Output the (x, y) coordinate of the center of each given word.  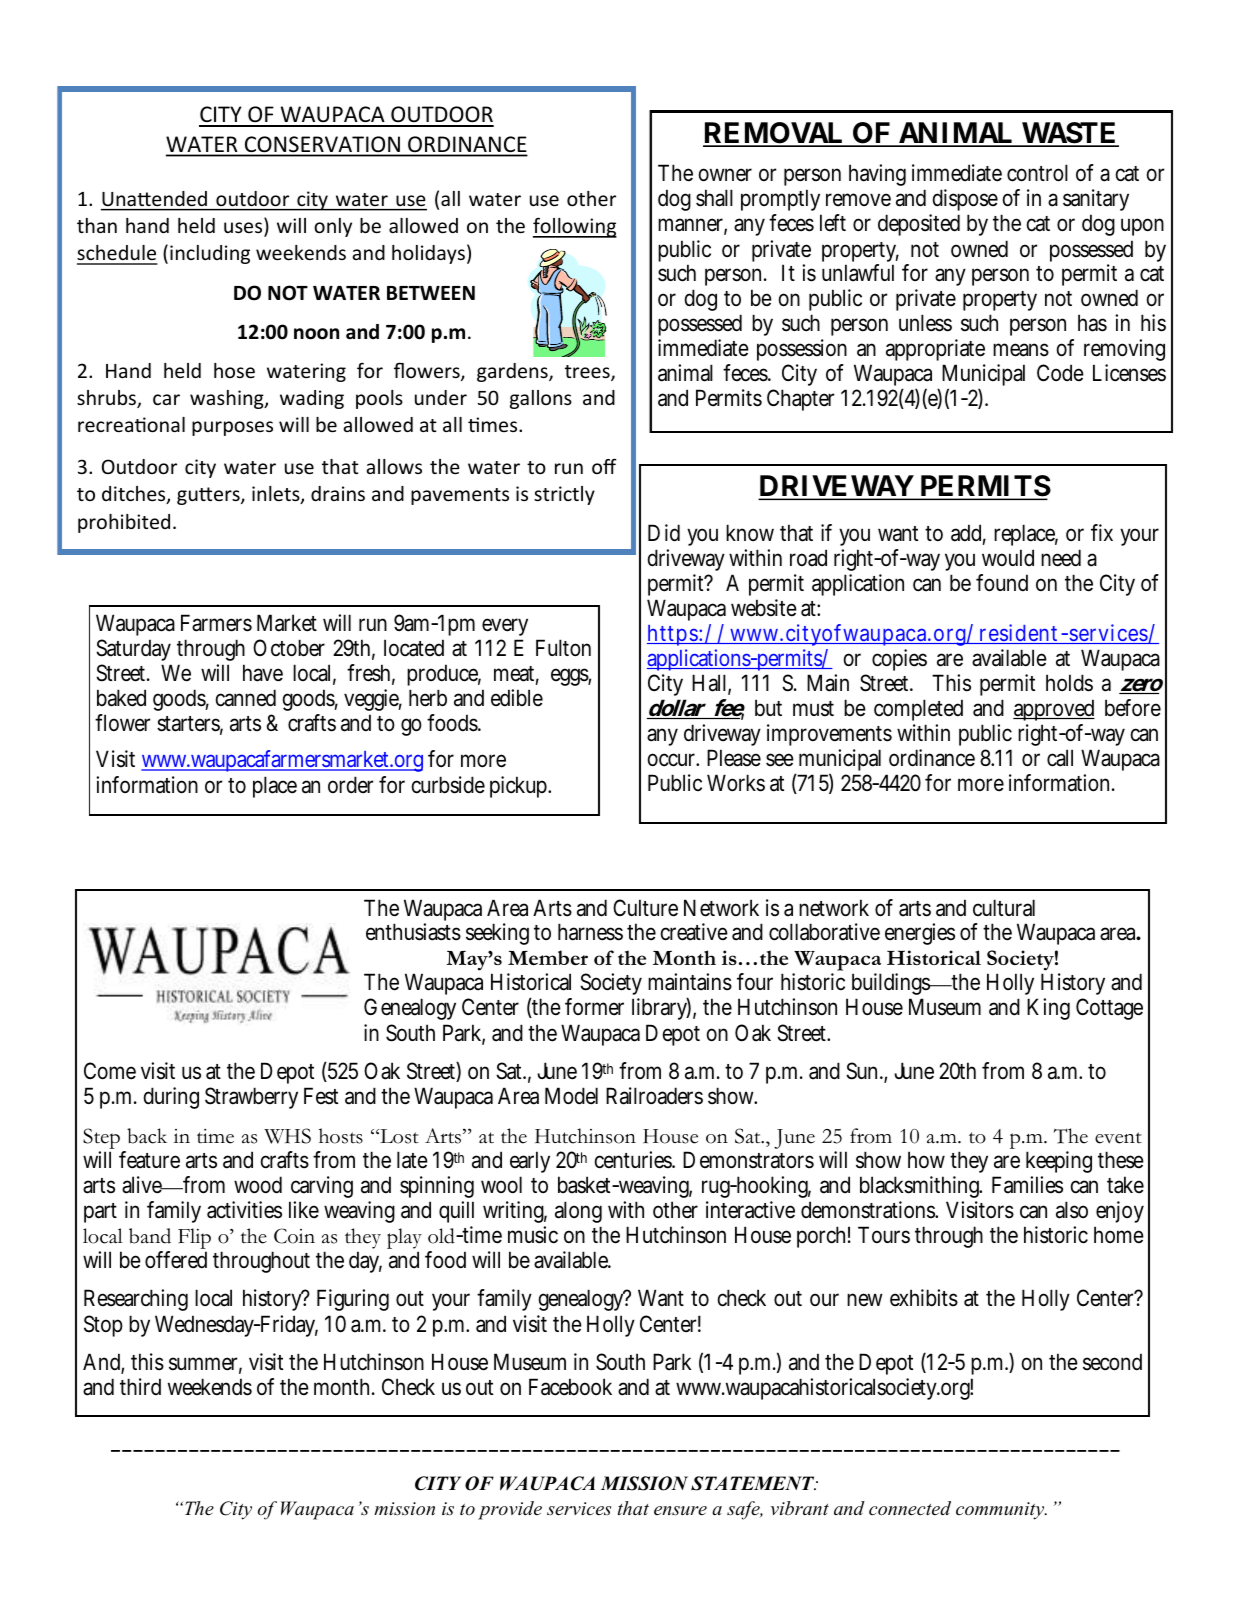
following (575, 227)
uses (244, 229)
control (1037, 173)
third (140, 1386)
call (1060, 758)
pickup (520, 787)
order (350, 785)
